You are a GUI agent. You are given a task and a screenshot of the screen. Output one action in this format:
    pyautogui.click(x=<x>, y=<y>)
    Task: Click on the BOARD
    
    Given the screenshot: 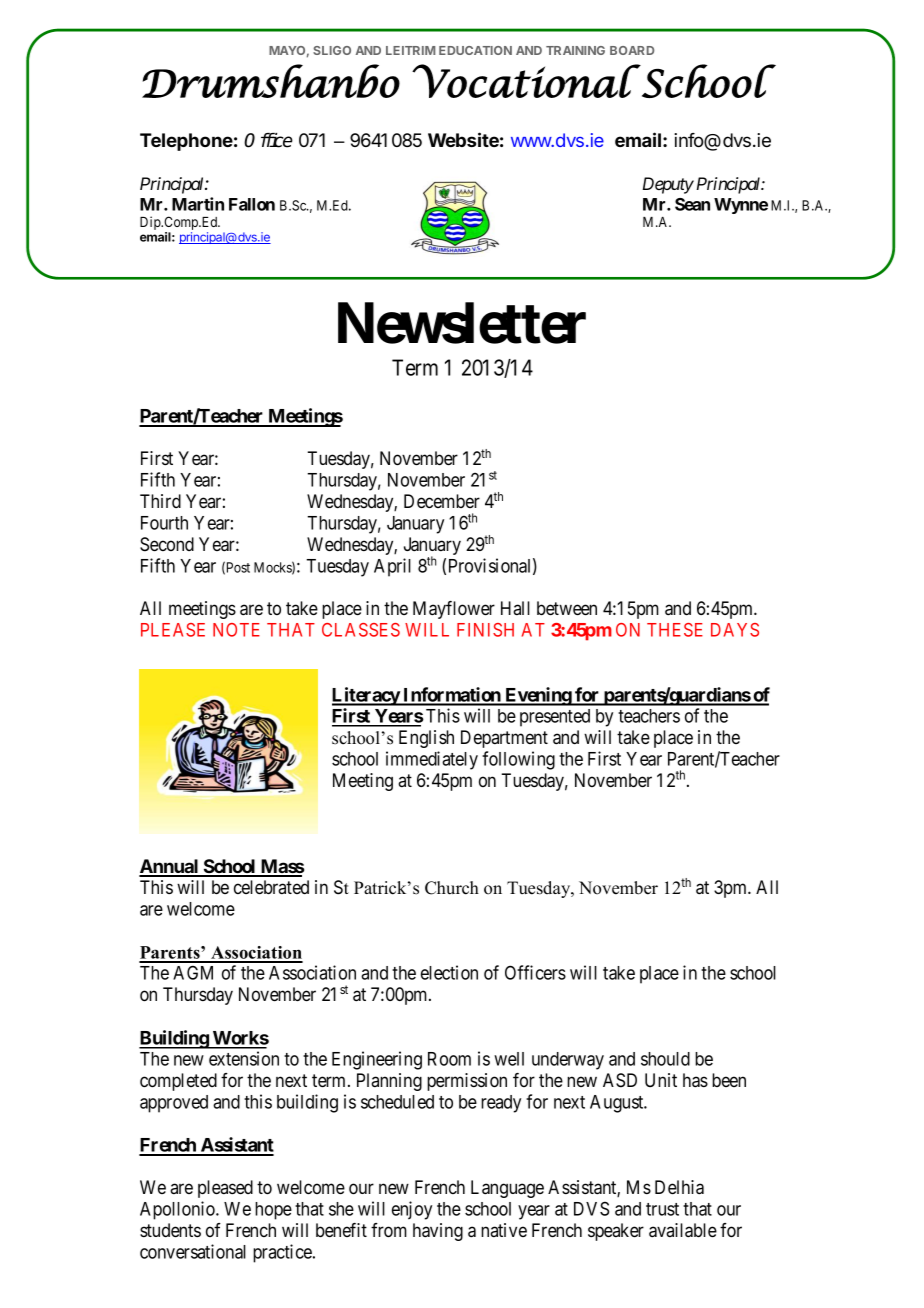 What is the action you would take?
    pyautogui.click(x=632, y=50)
